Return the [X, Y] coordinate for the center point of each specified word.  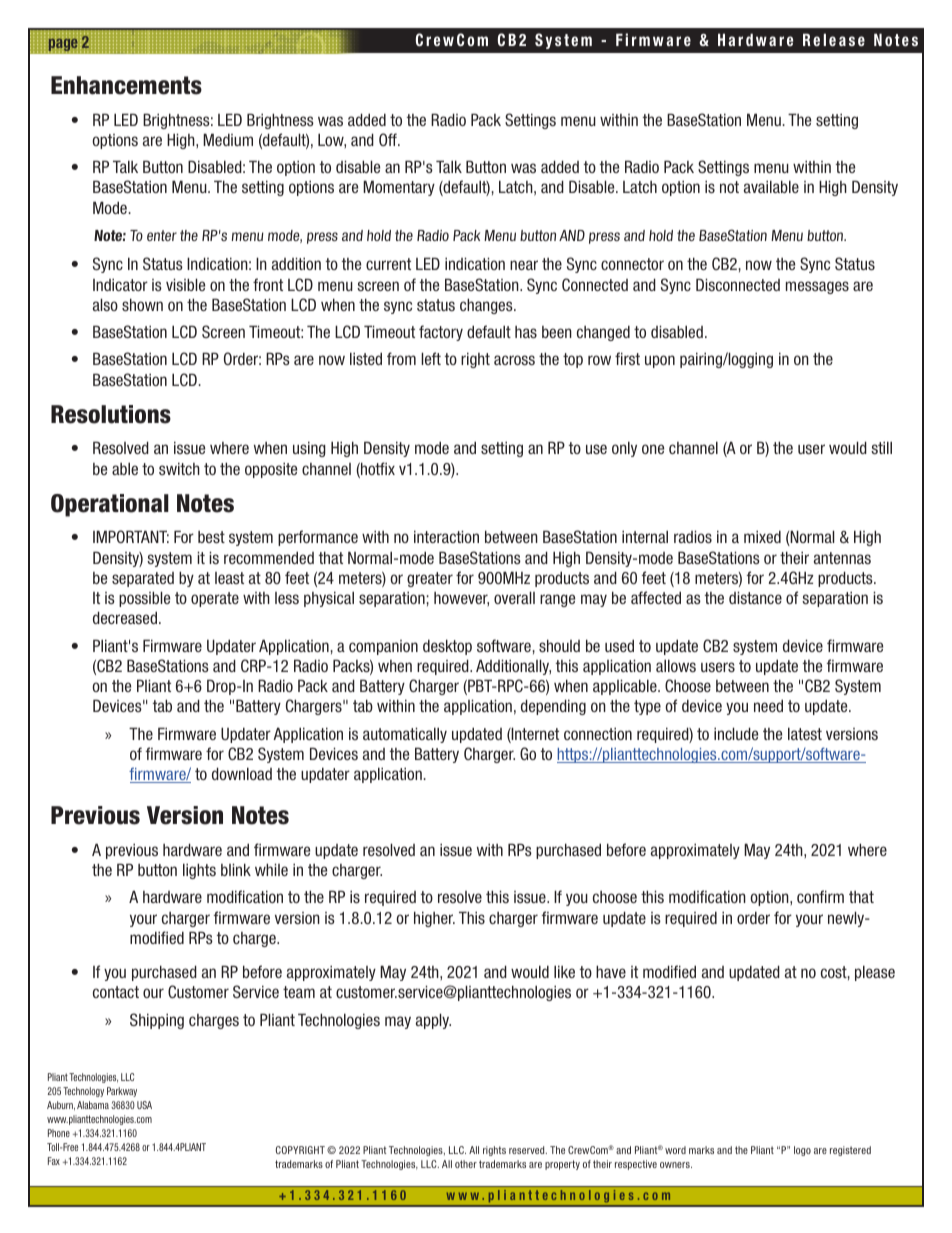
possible [144, 599]
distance [755, 597]
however [461, 599]
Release [834, 39]
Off [389, 139]
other [466, 1164]
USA [144, 1105]
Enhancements [126, 85]
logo [802, 1151]
